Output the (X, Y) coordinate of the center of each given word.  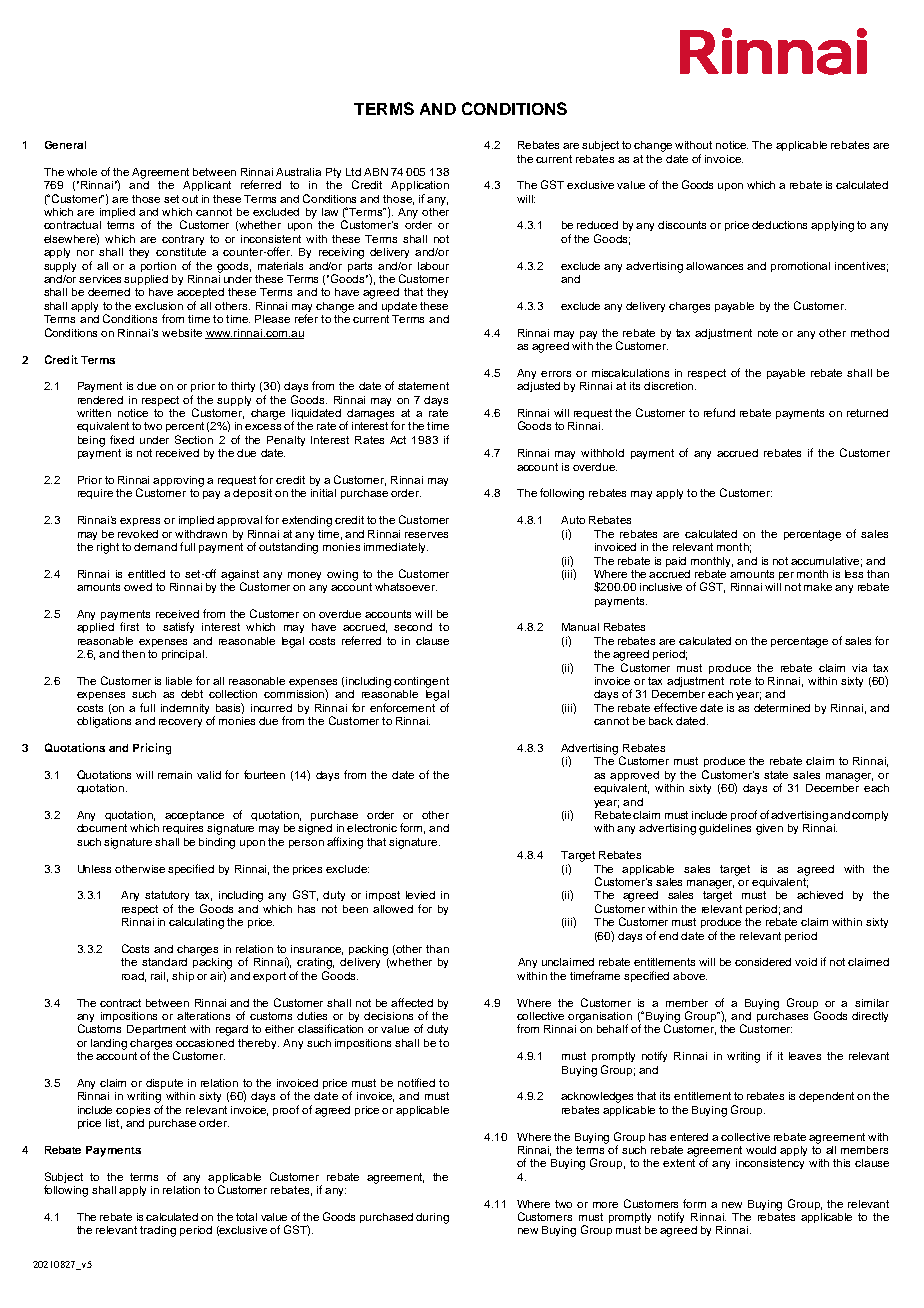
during (432, 1218)
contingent (421, 682)
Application (420, 186)
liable (179, 681)
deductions (779, 225)
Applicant (207, 186)
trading (158, 1231)
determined (782, 708)
